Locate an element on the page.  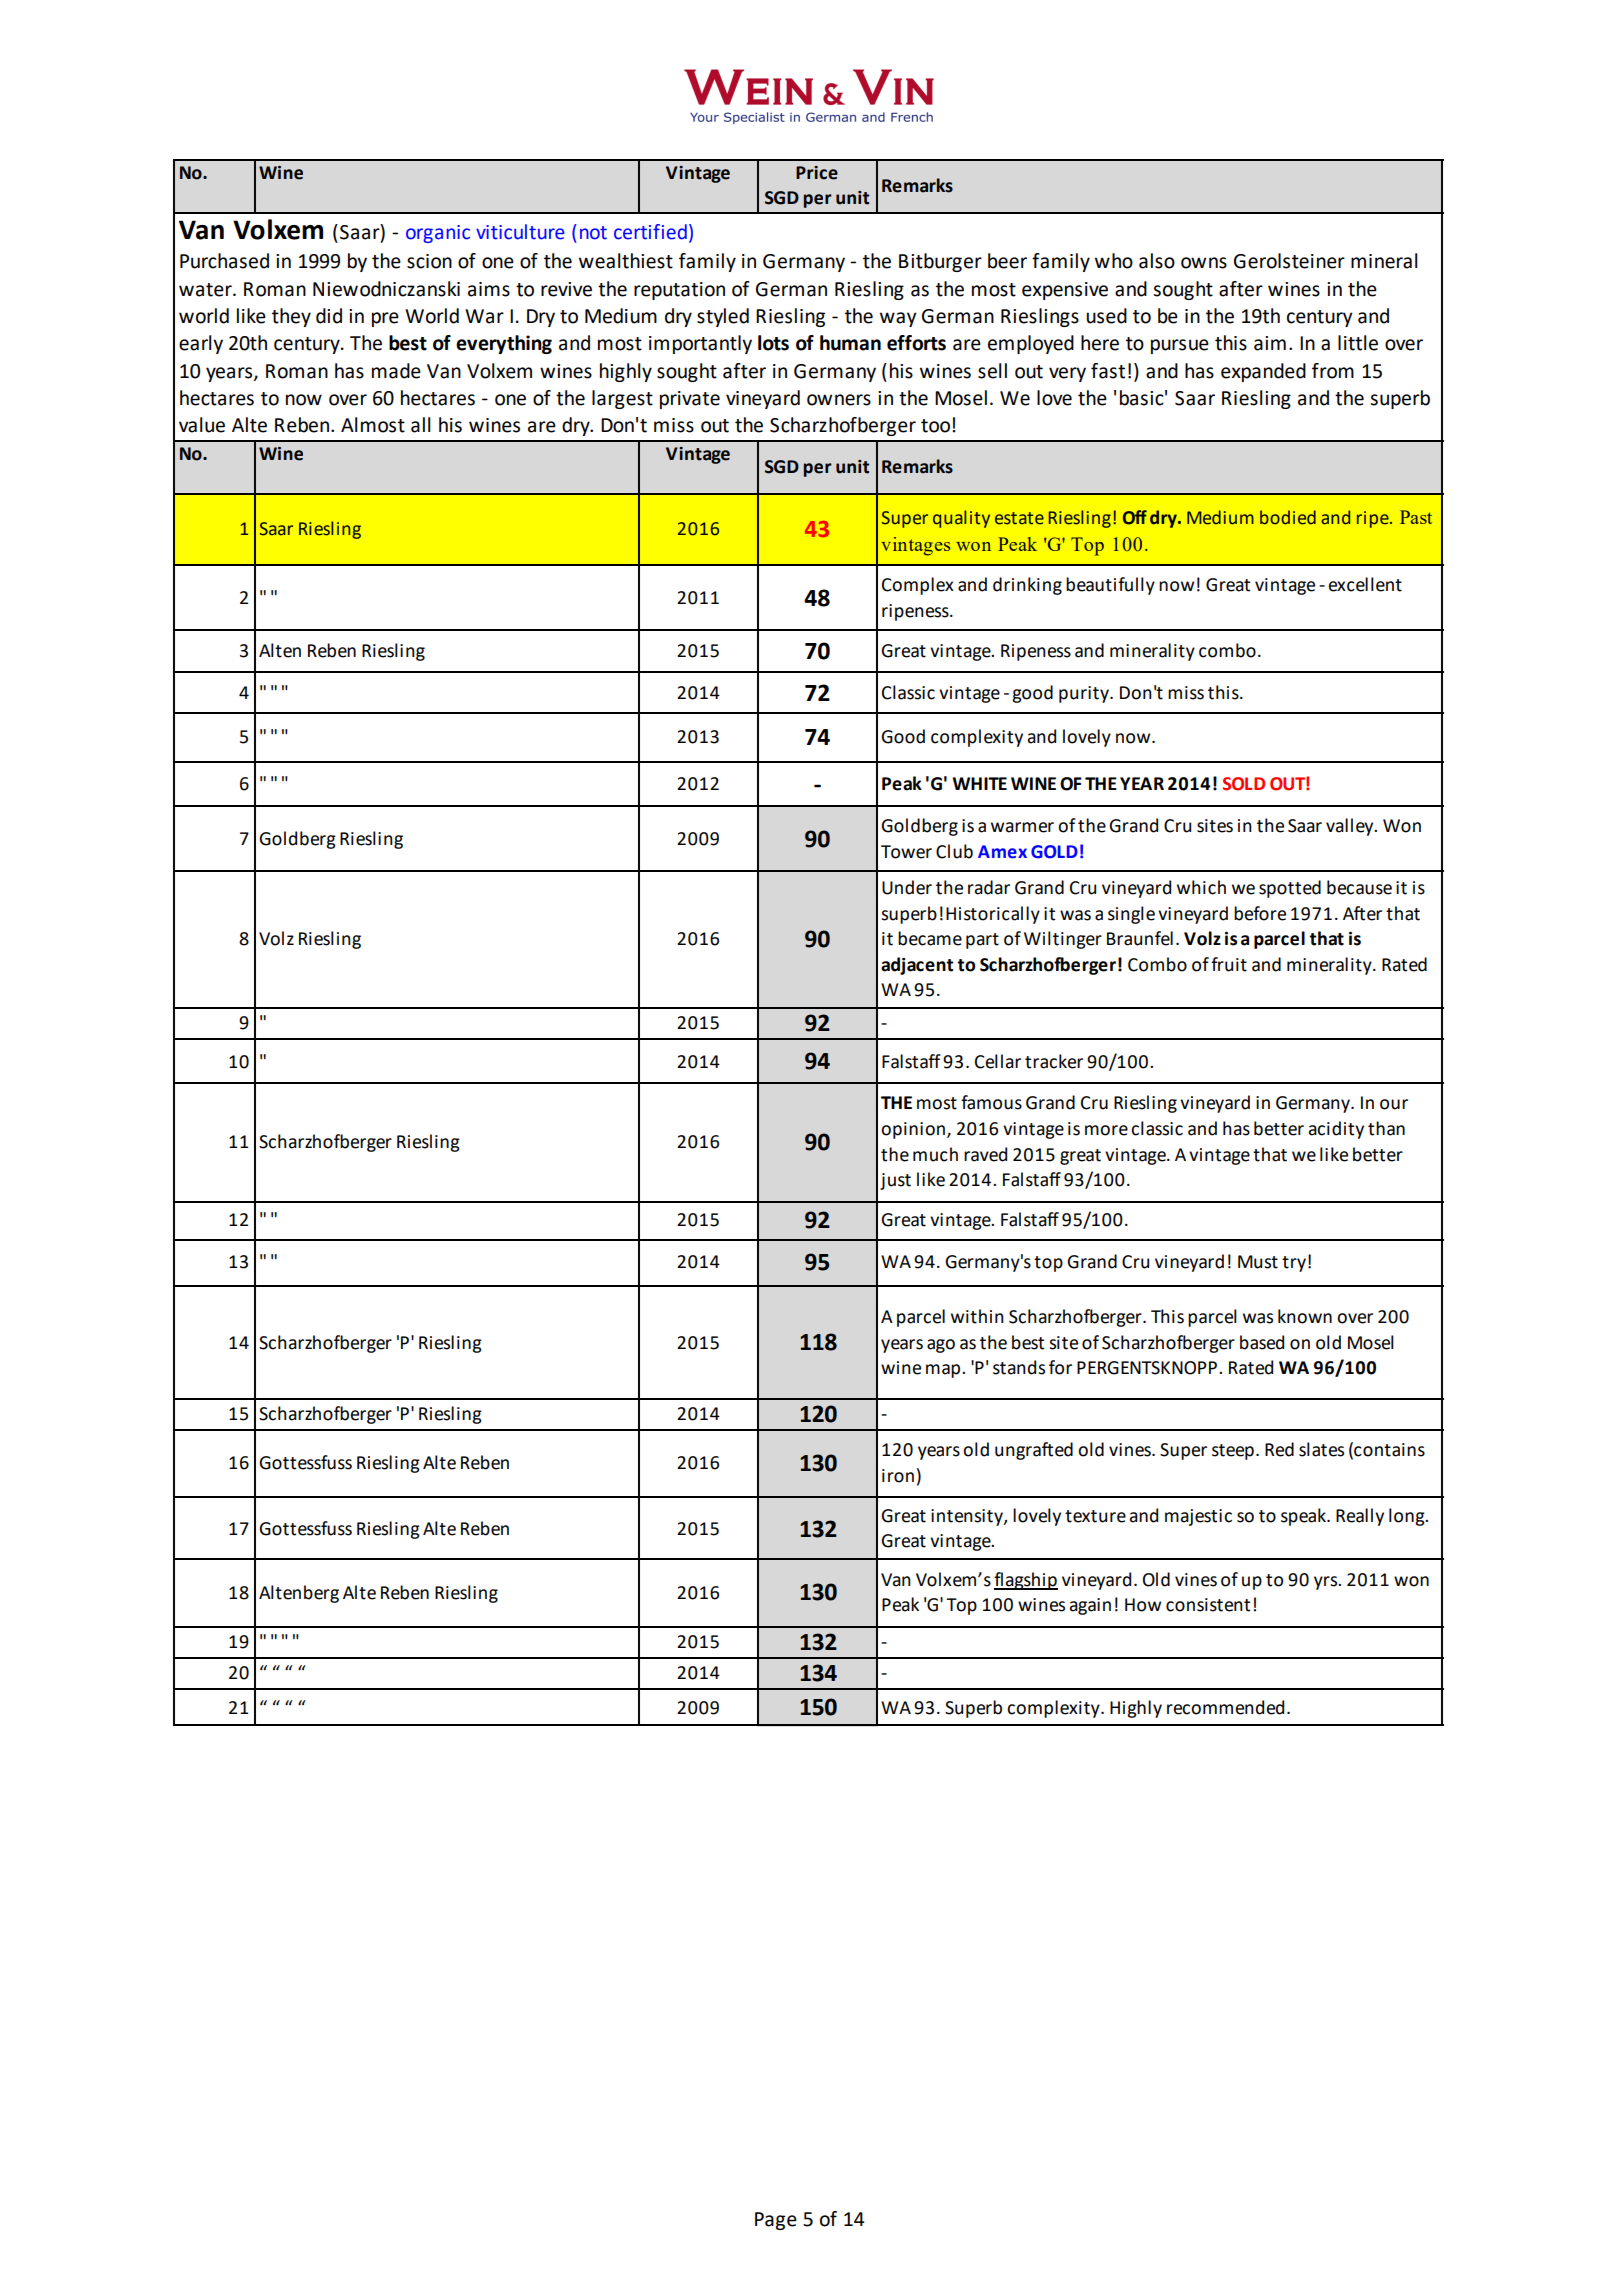
just is located at coordinates (895, 1181).
